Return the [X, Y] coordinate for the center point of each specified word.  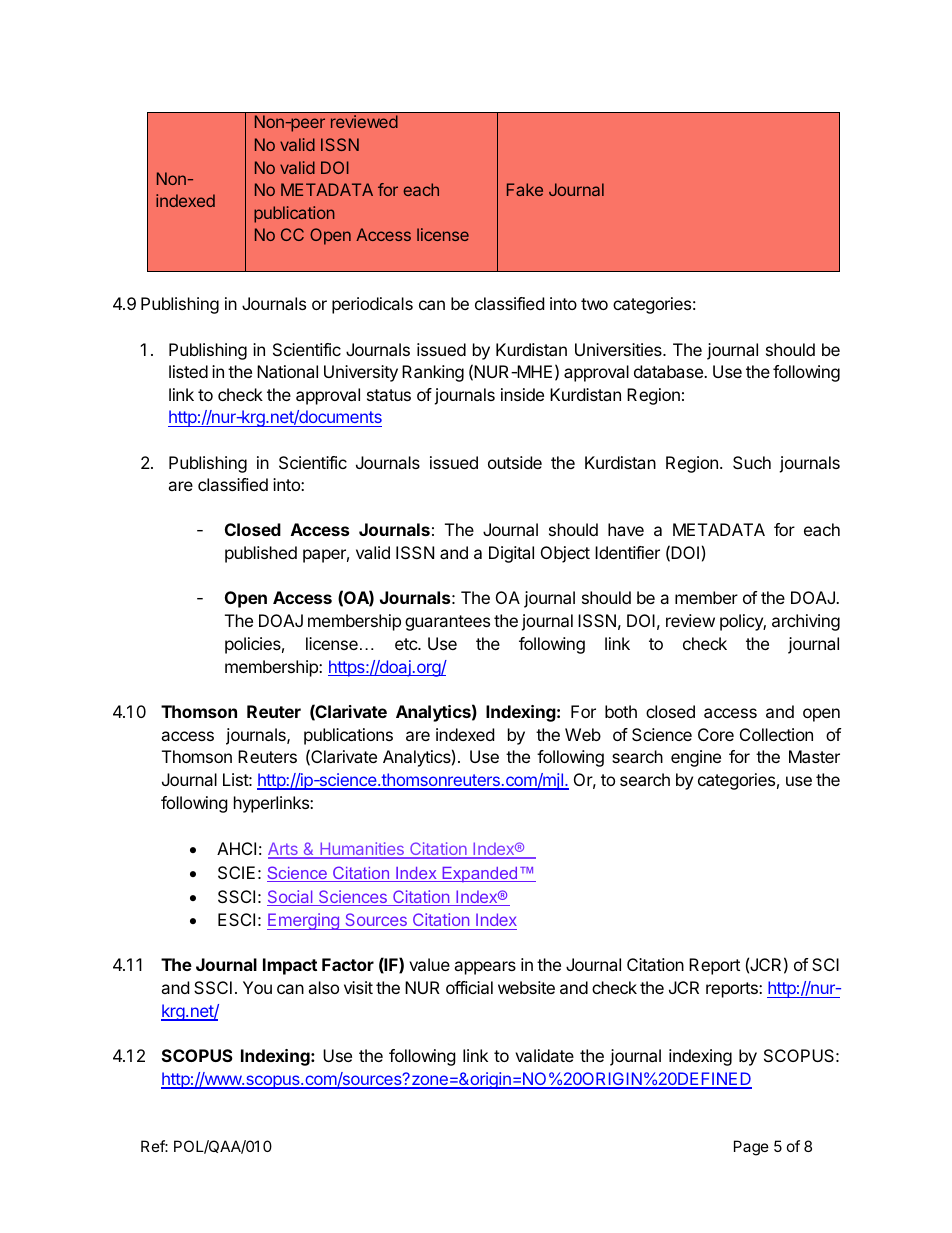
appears [485, 968]
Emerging [304, 921]
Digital [511, 554]
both [621, 711]
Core [716, 734]
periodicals [372, 305]
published [261, 554]
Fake [525, 189]
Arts [284, 850]
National [287, 371]
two [594, 304]
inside [522, 394]
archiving [806, 622]
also [323, 987]
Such [752, 462]
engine [696, 758]
